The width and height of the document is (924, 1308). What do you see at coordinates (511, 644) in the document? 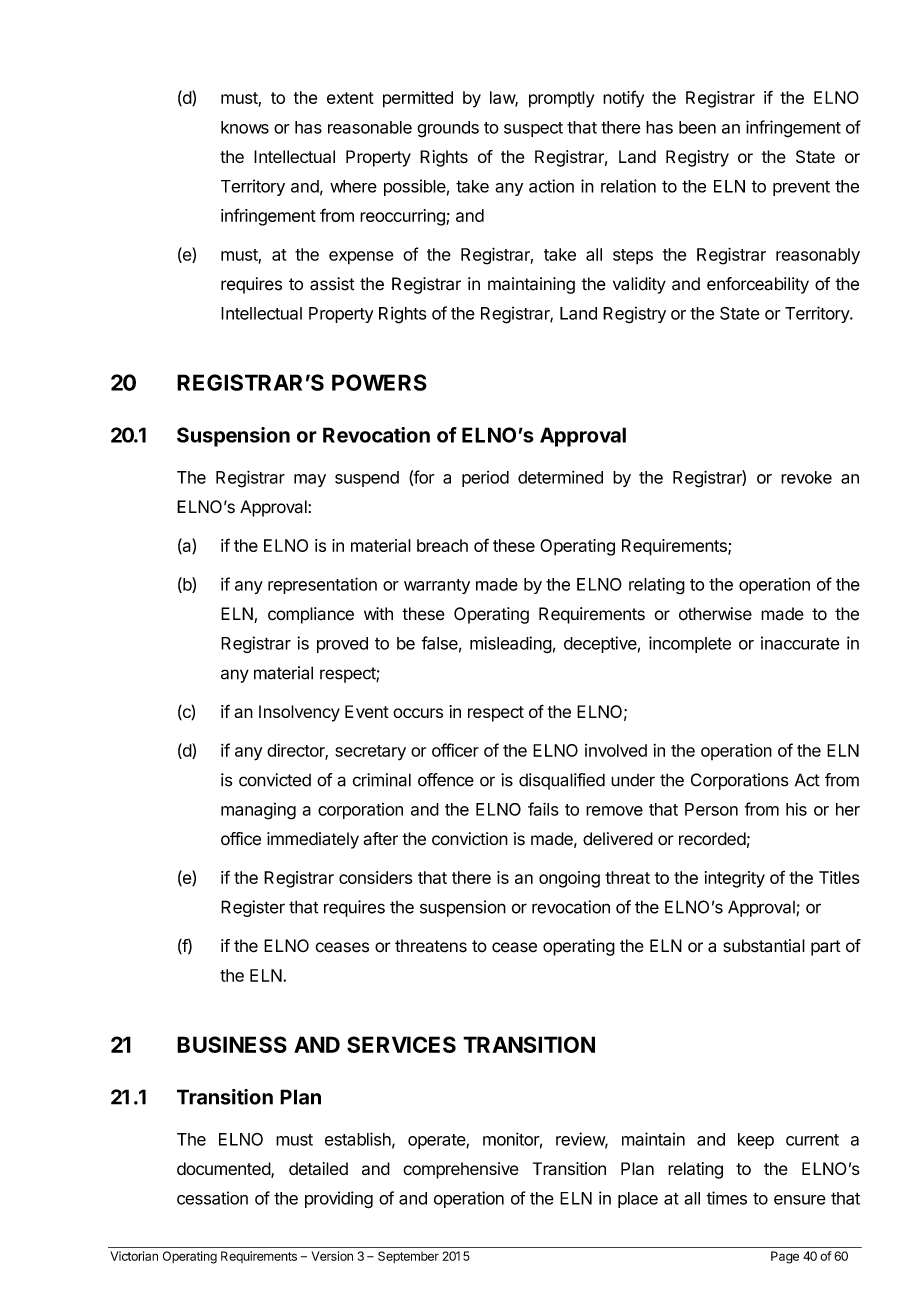
I see `misleading` at bounding box center [511, 644].
